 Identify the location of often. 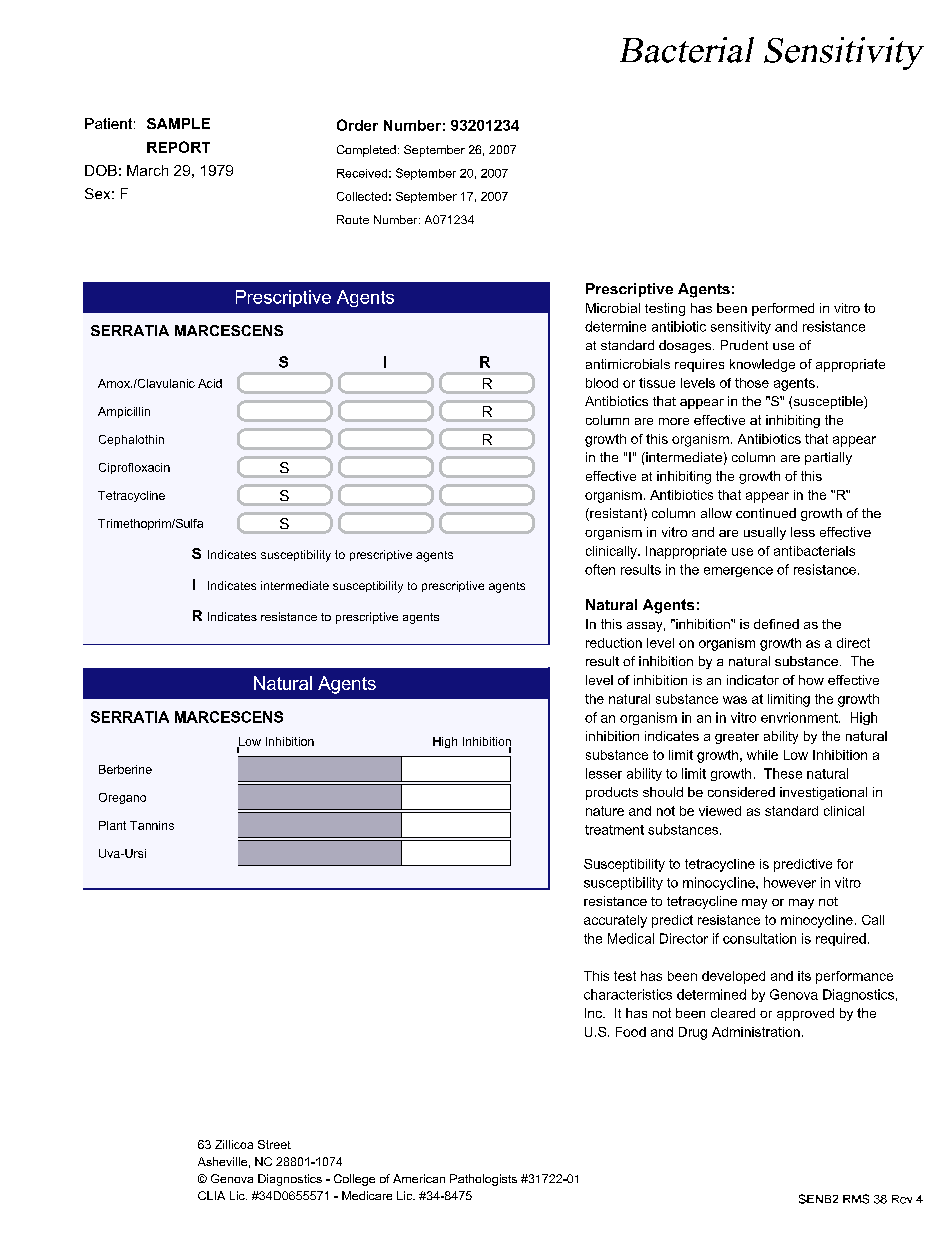
(600, 569).
